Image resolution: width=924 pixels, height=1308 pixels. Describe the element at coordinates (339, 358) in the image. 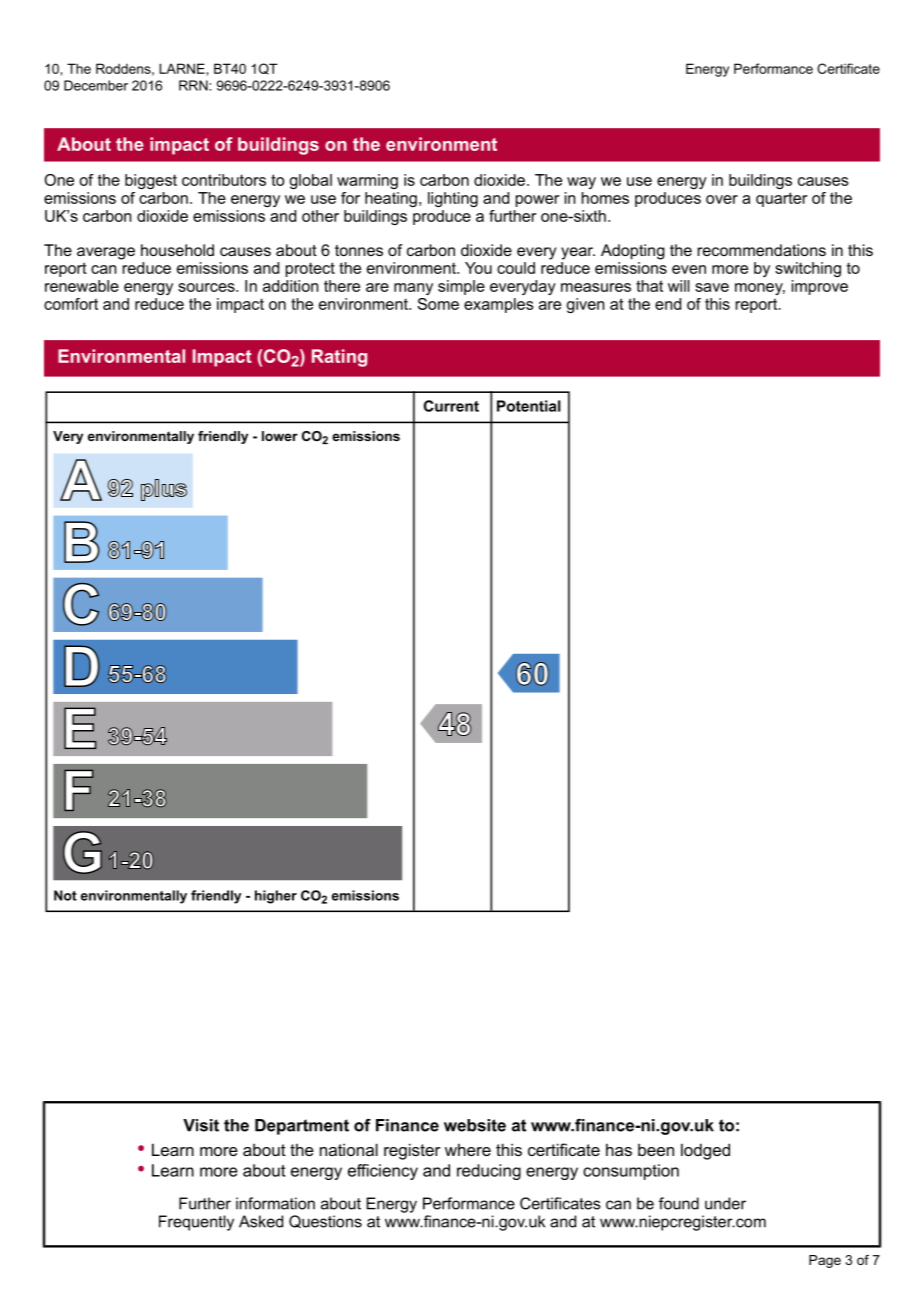

I see `Rating` at that location.
